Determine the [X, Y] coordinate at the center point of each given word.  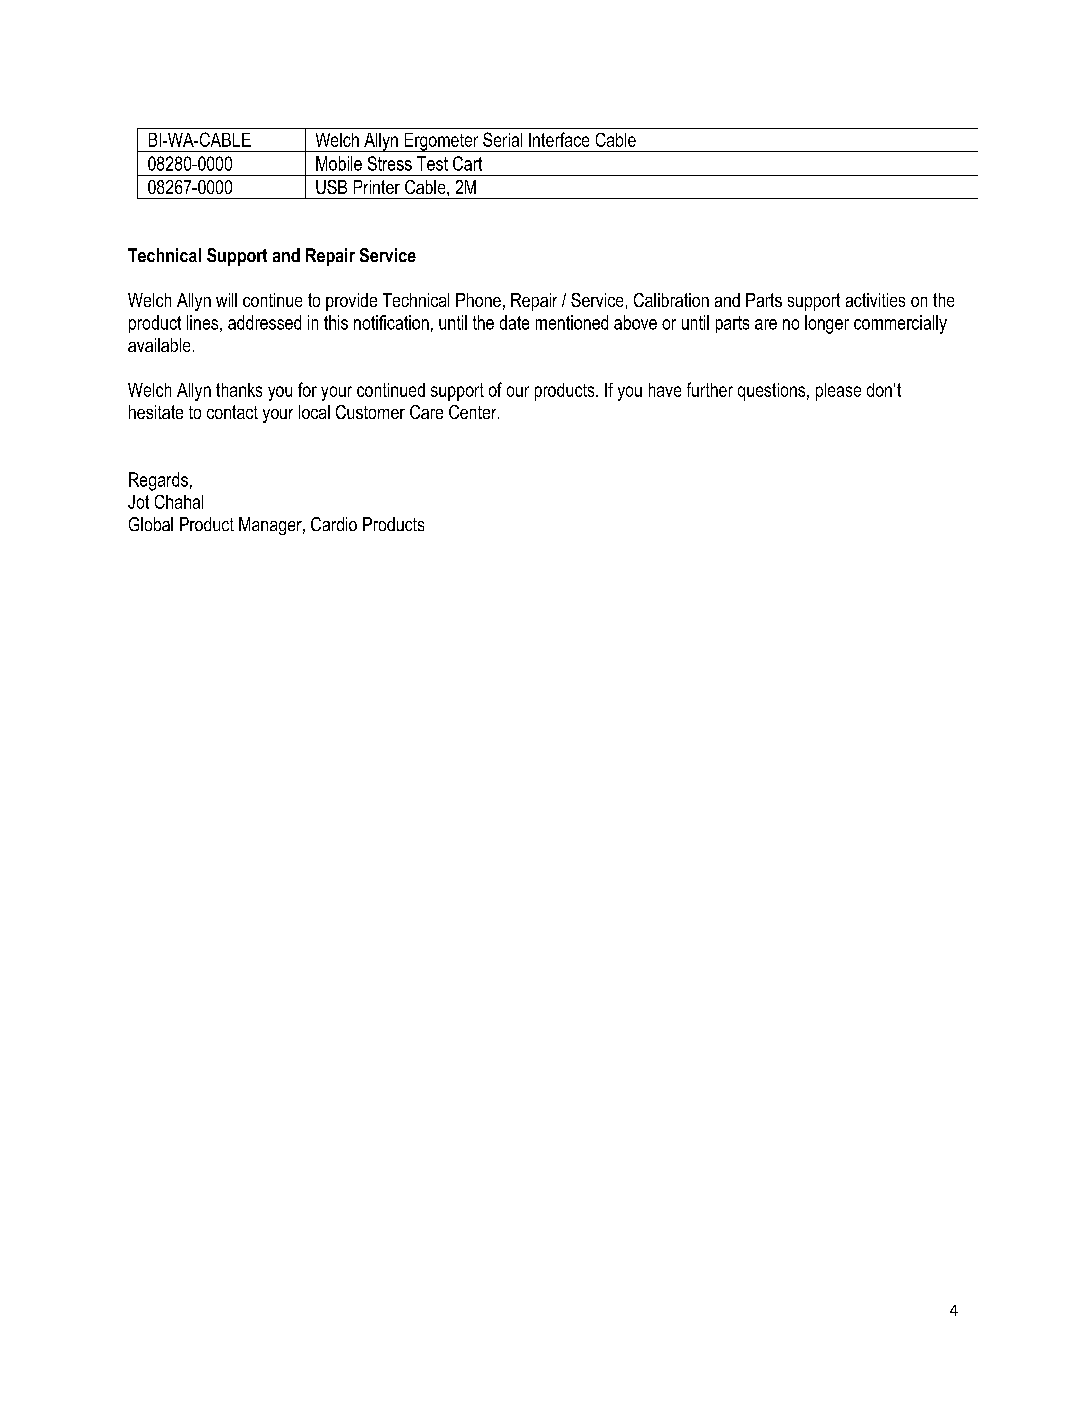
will [226, 300]
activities [875, 300]
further [710, 389]
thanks [239, 390]
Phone [478, 300]
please [838, 392]
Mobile [339, 163]
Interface [559, 139]
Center [474, 412]
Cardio [334, 524]
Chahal [179, 502]
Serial [502, 139]
